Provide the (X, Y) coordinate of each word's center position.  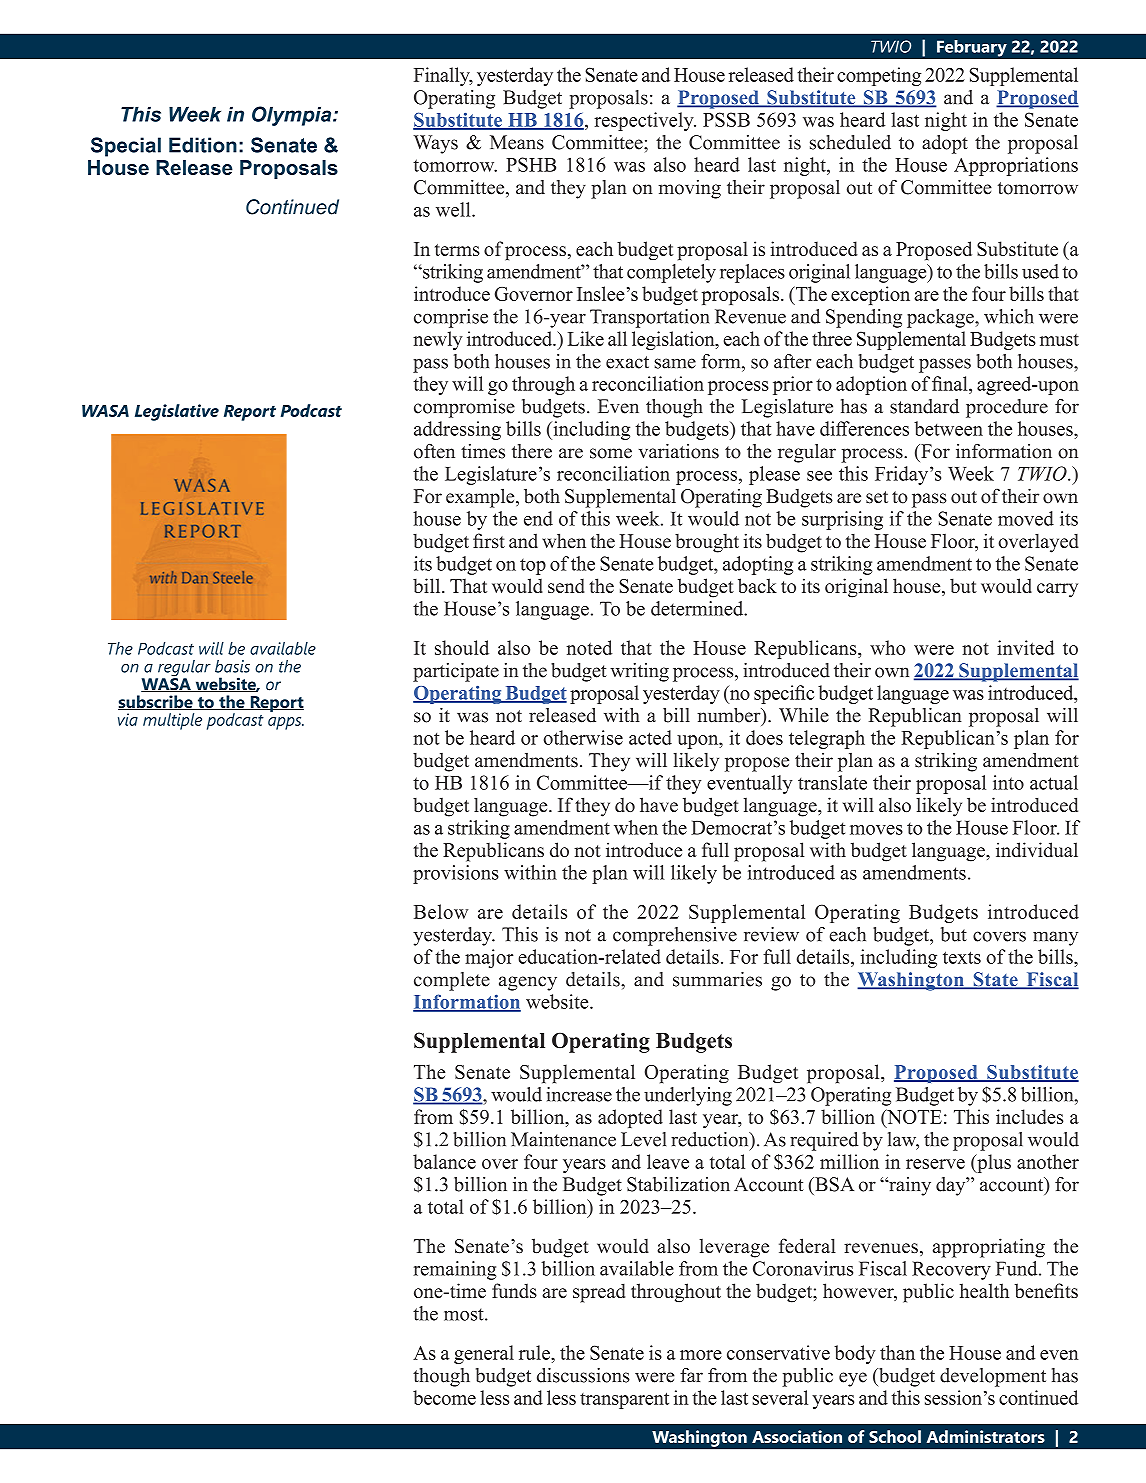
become (444, 1397)
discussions (583, 1375)
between (948, 428)
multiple (172, 721)
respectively (645, 121)
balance (444, 1161)
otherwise (583, 737)
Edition (203, 145)
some (611, 453)
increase (579, 1094)
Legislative (177, 412)
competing (879, 76)
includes (1029, 1116)
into (1008, 782)
